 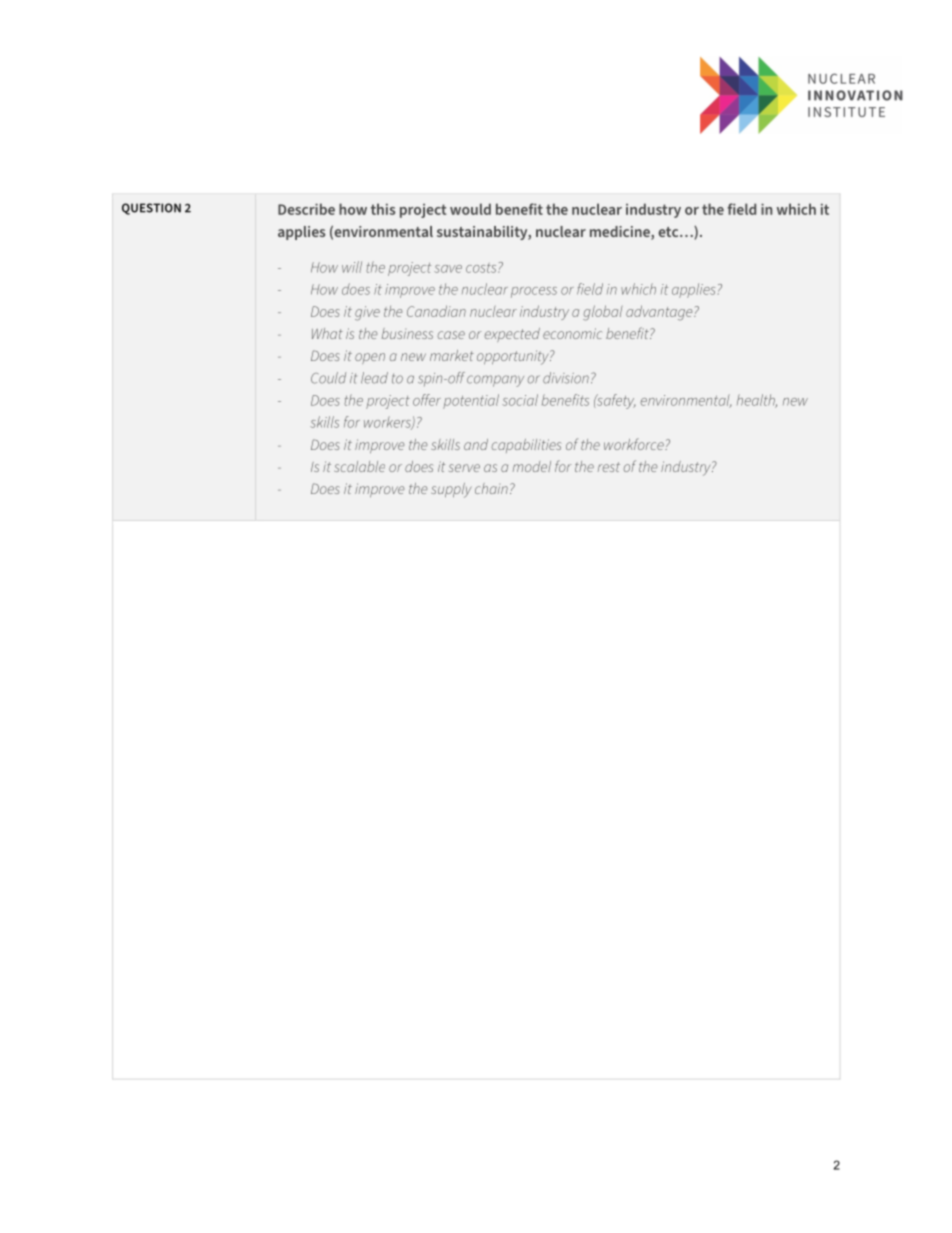 What do you see at coordinates (327, 333) in the screenshot?
I see `What` at bounding box center [327, 333].
